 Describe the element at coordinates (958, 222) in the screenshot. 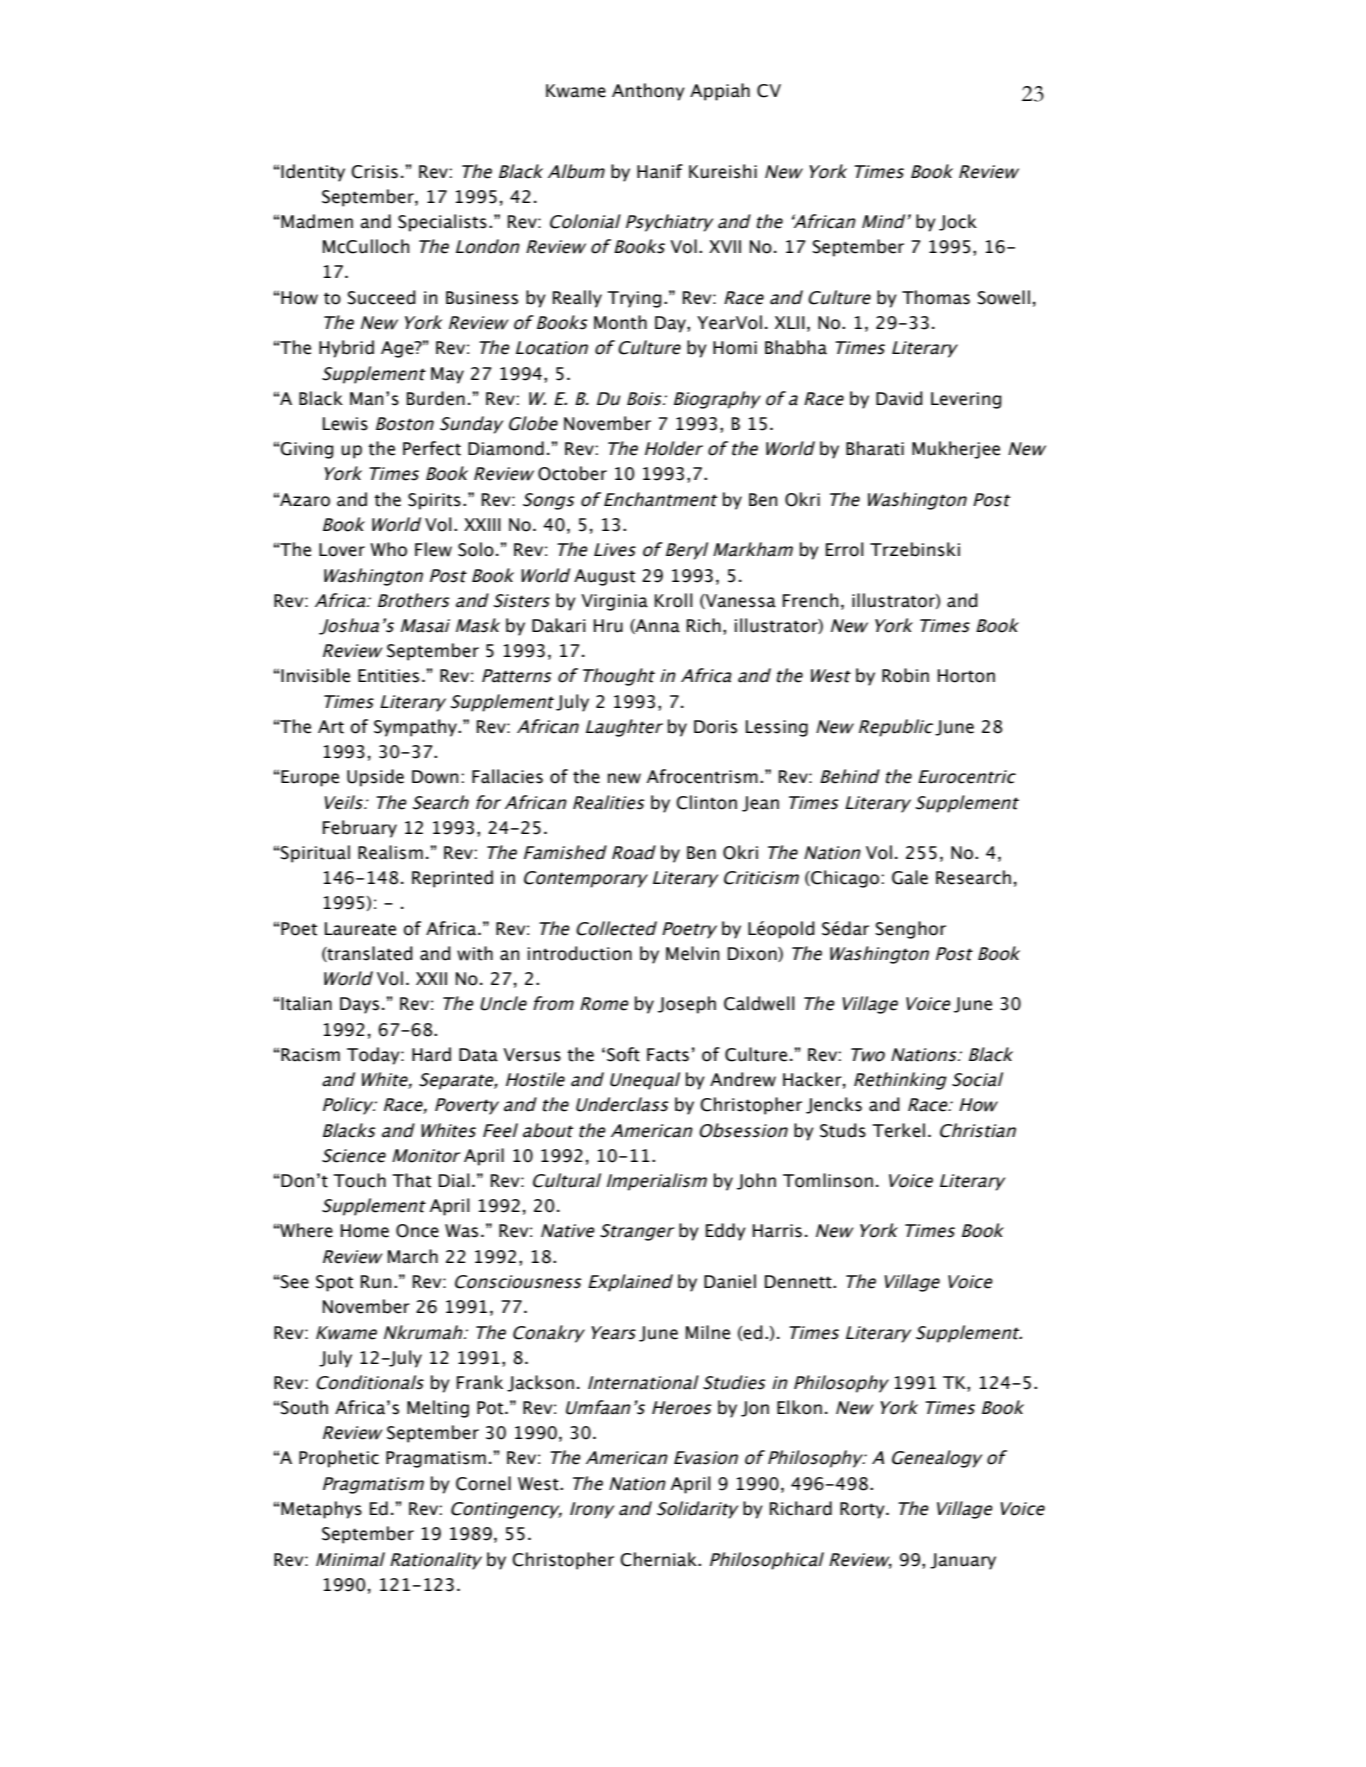

I see `Jock` at that location.
